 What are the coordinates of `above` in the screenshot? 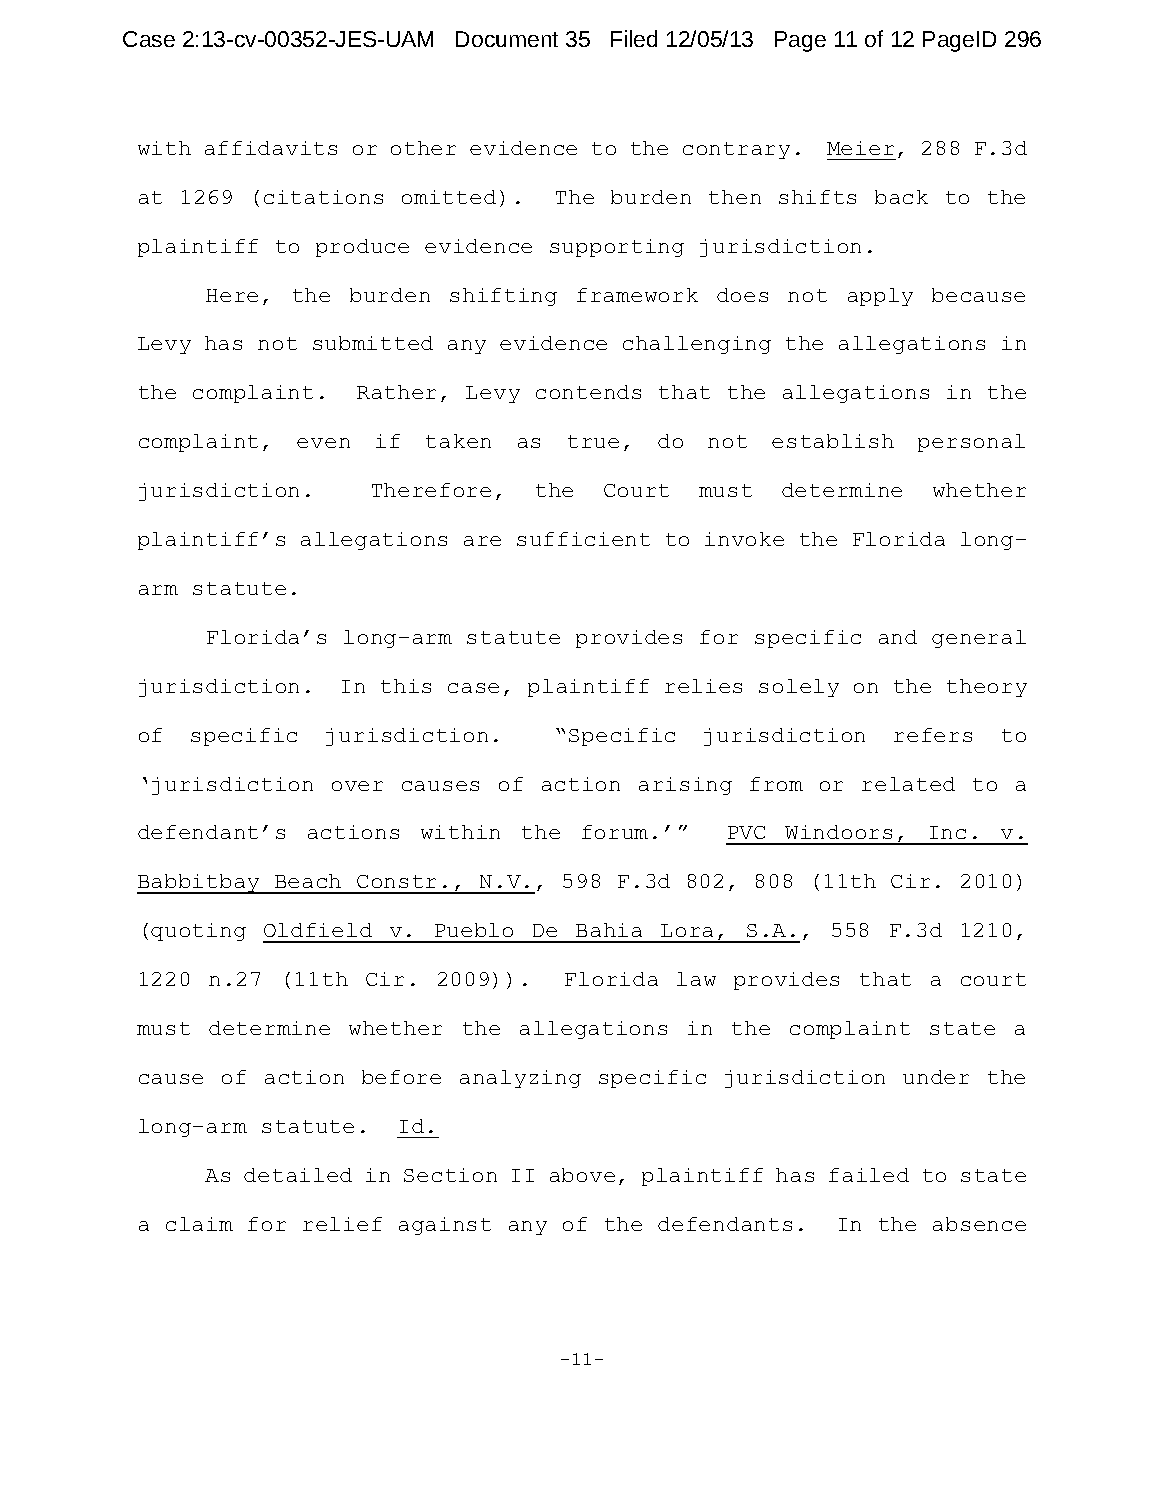 It's located at (582, 1175).
